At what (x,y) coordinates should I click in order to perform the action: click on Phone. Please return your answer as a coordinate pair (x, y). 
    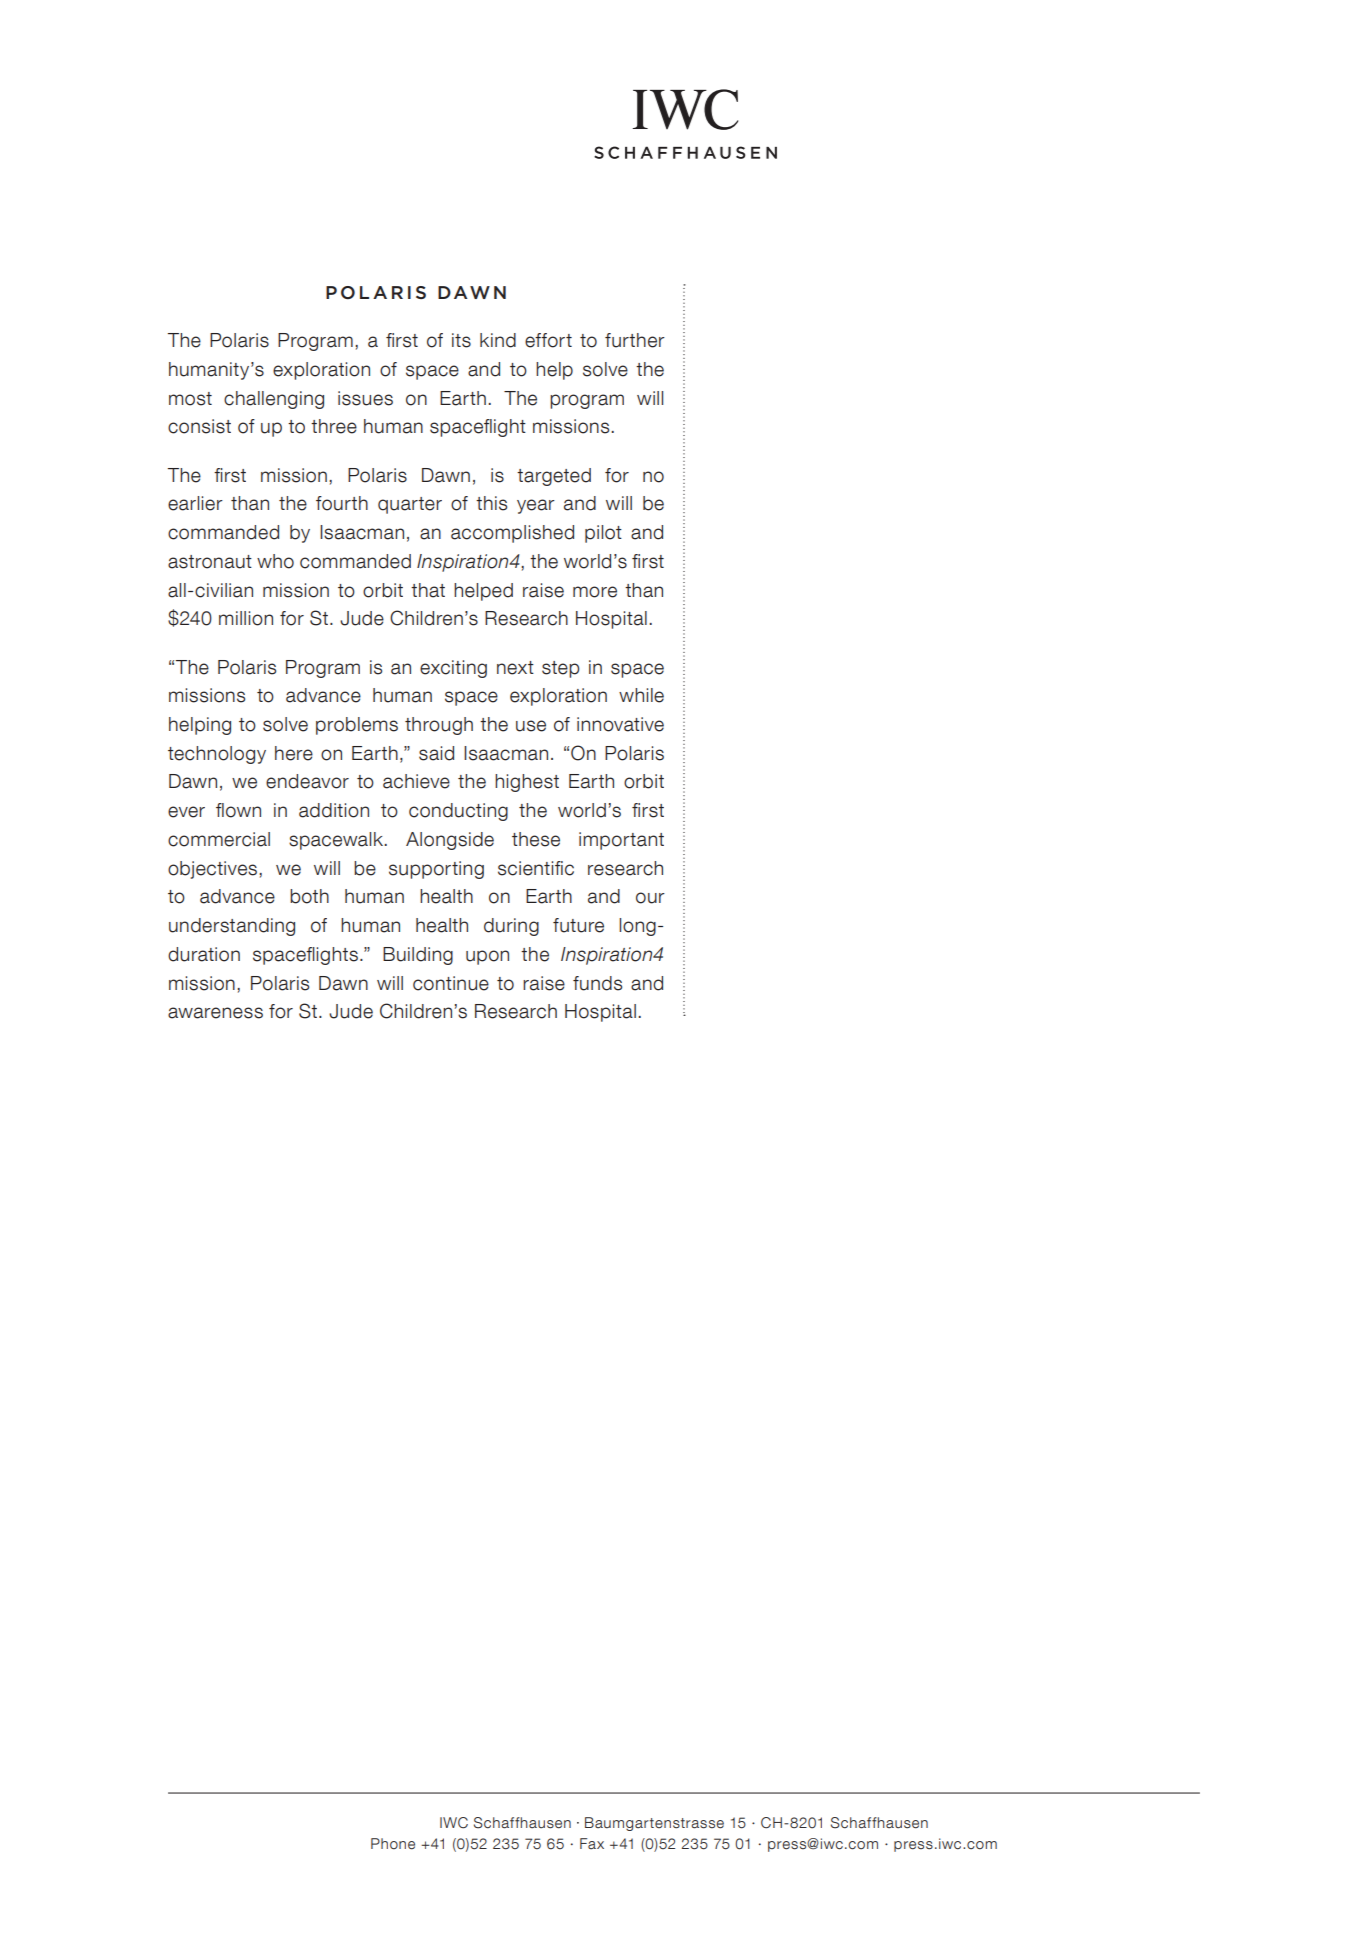
    Looking at the image, I should click on (393, 1844).
